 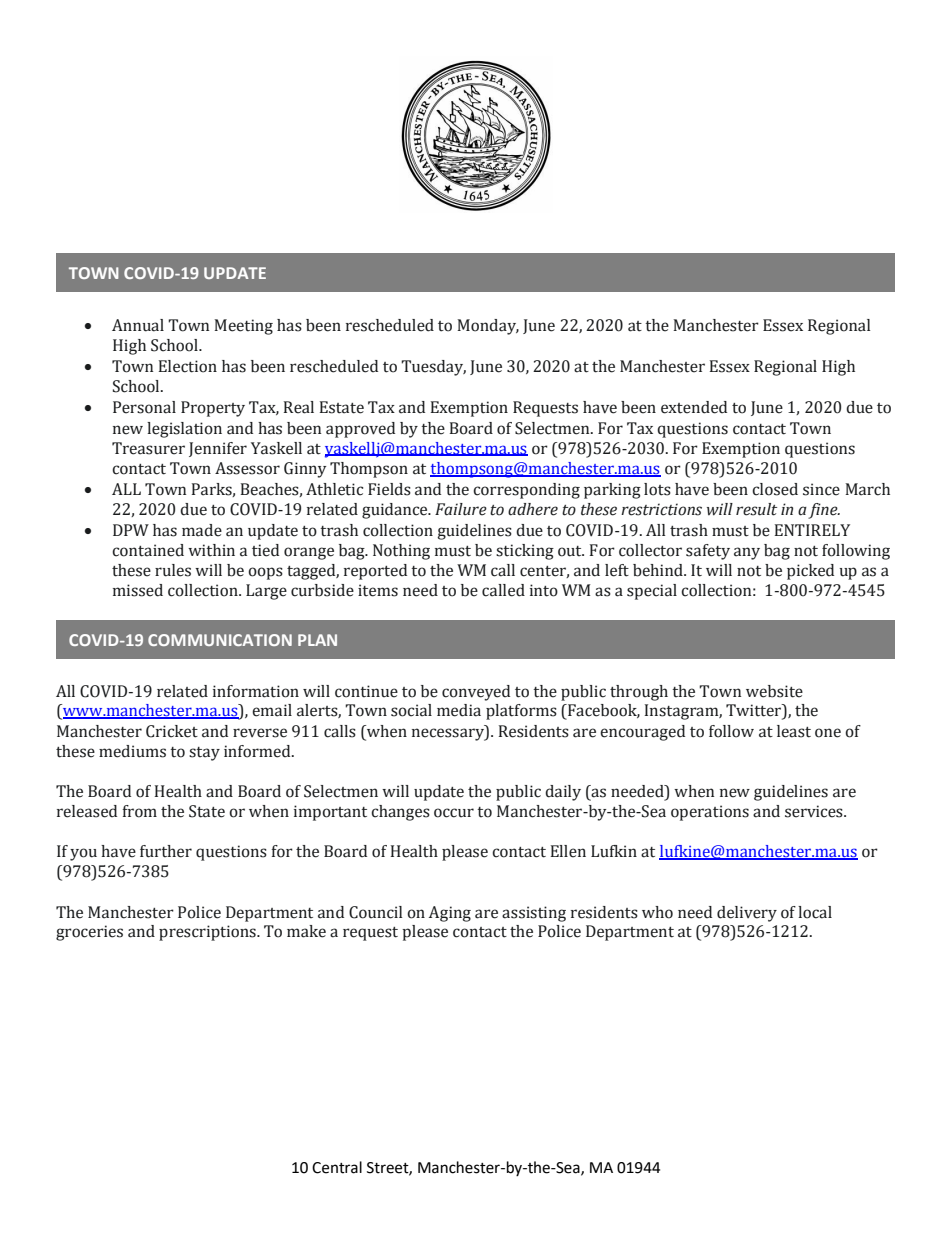 What do you see at coordinates (188, 366) in the screenshot?
I see `Election` at bounding box center [188, 366].
